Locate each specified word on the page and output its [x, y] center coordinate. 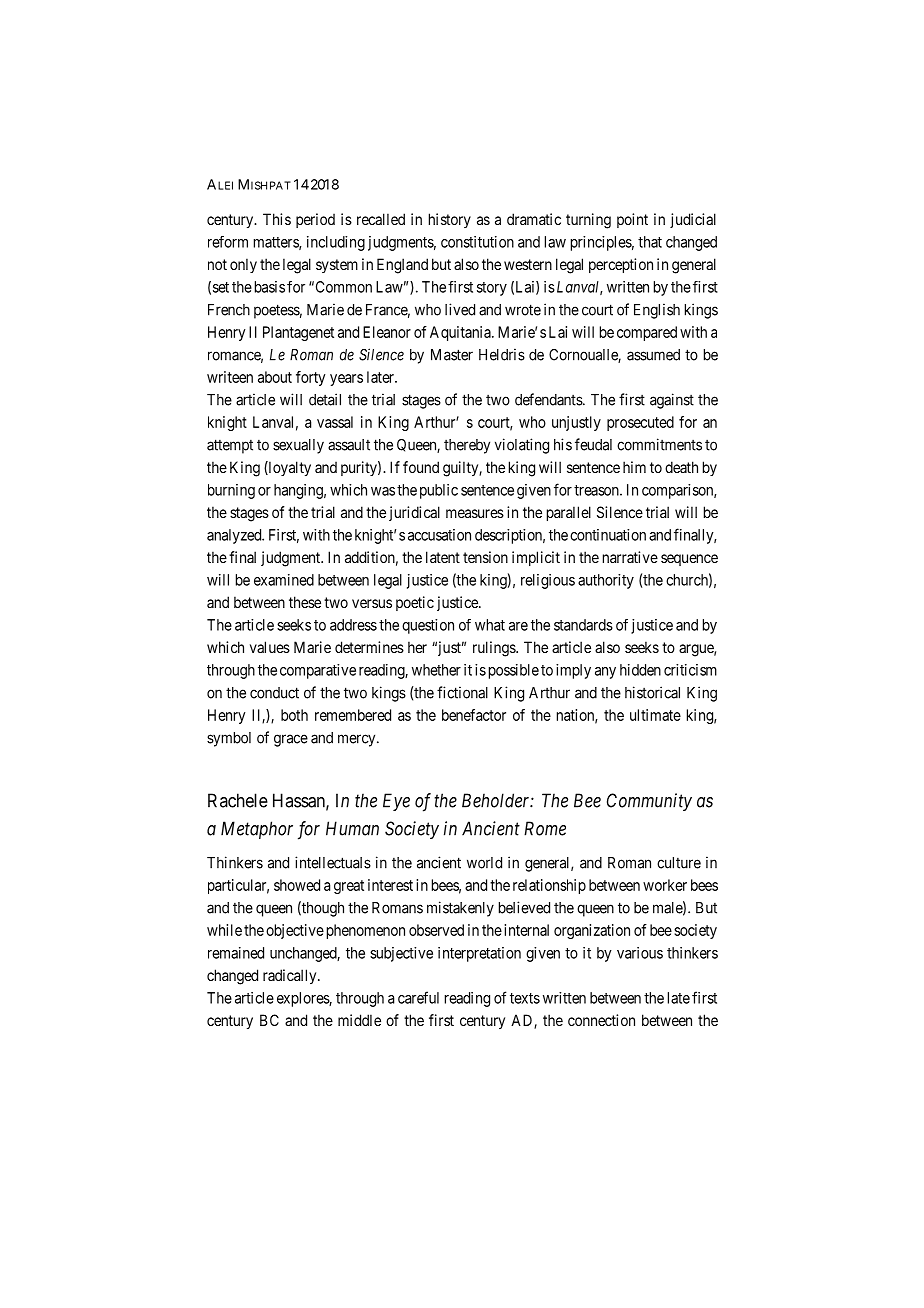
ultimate [655, 715]
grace [291, 740]
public [439, 491]
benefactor [474, 715]
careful [418, 997]
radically [291, 976]
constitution [477, 242]
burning [231, 491]
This [277, 219]
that [650, 242]
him [634, 467]
